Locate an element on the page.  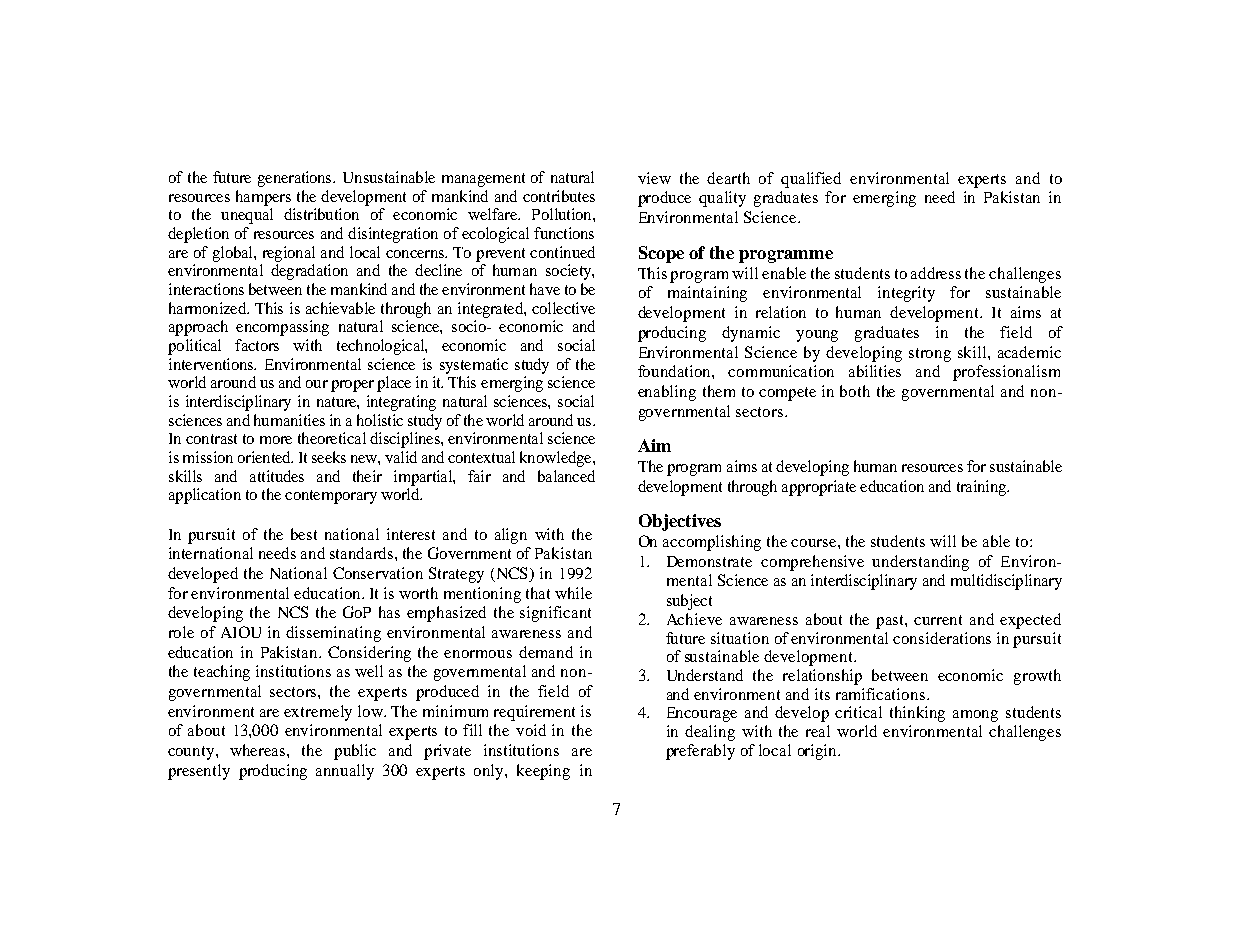
keeping is located at coordinates (543, 772).
